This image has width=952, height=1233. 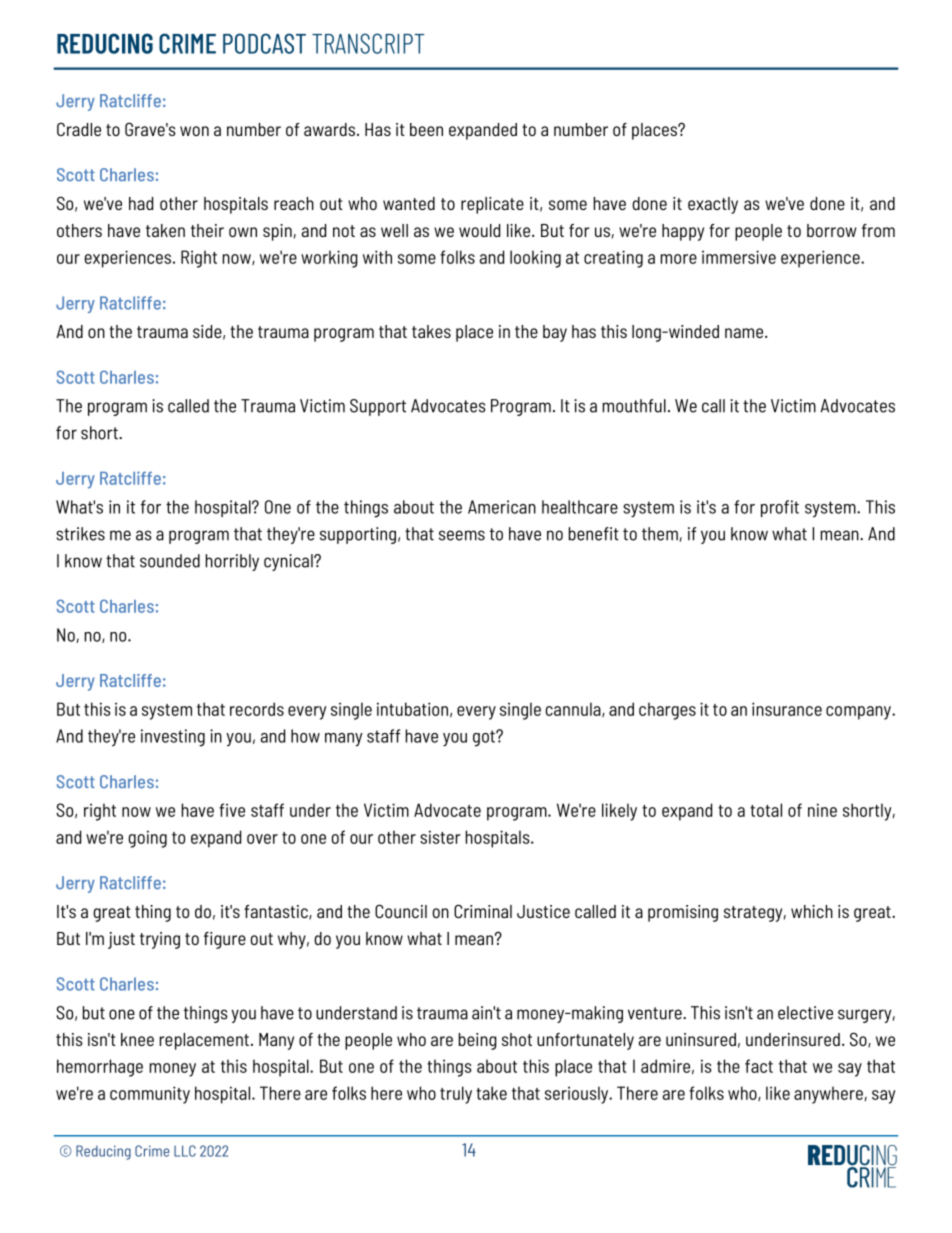 I want to click on truly, so click(x=456, y=1095).
